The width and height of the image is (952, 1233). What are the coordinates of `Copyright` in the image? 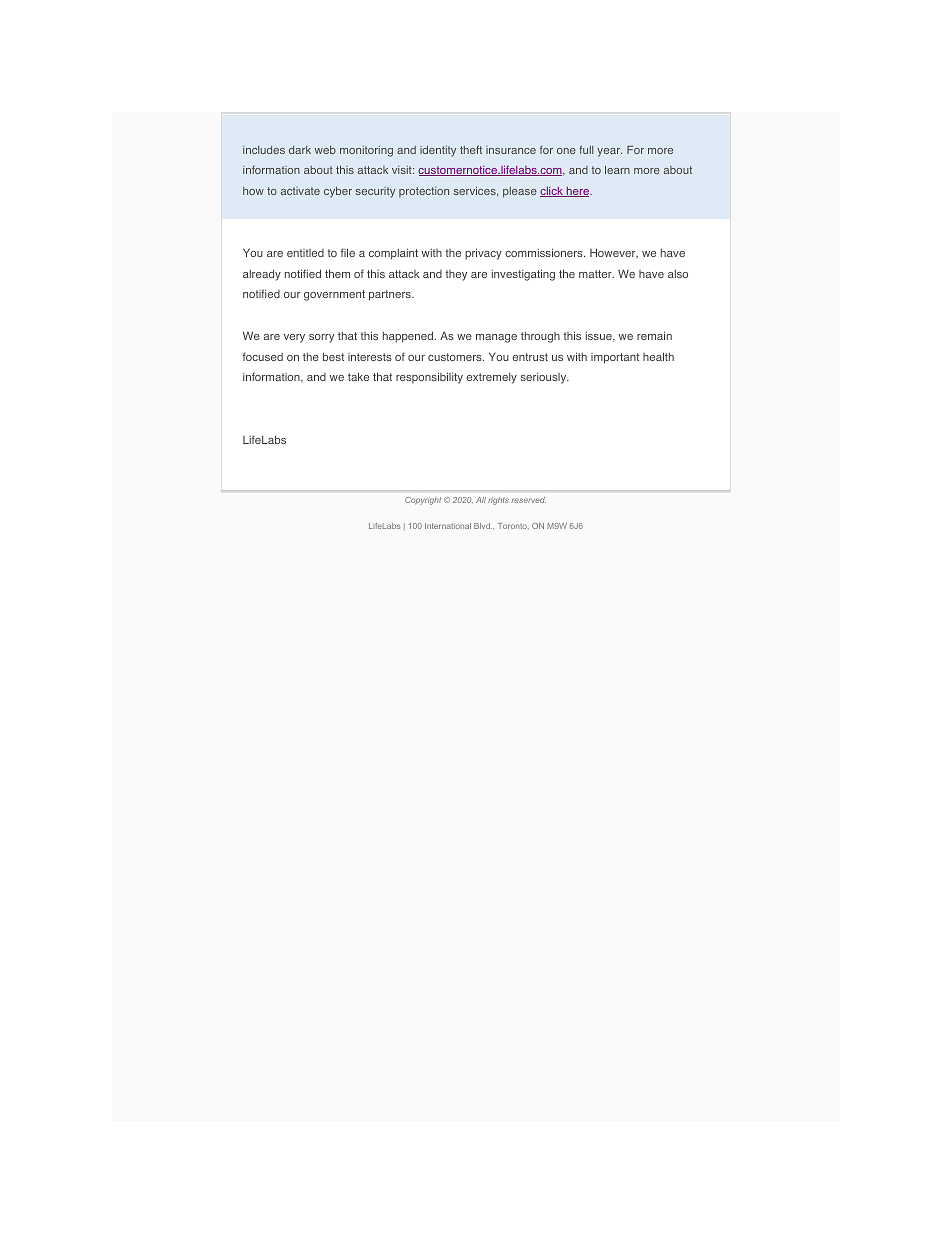 It's located at (423, 501).
